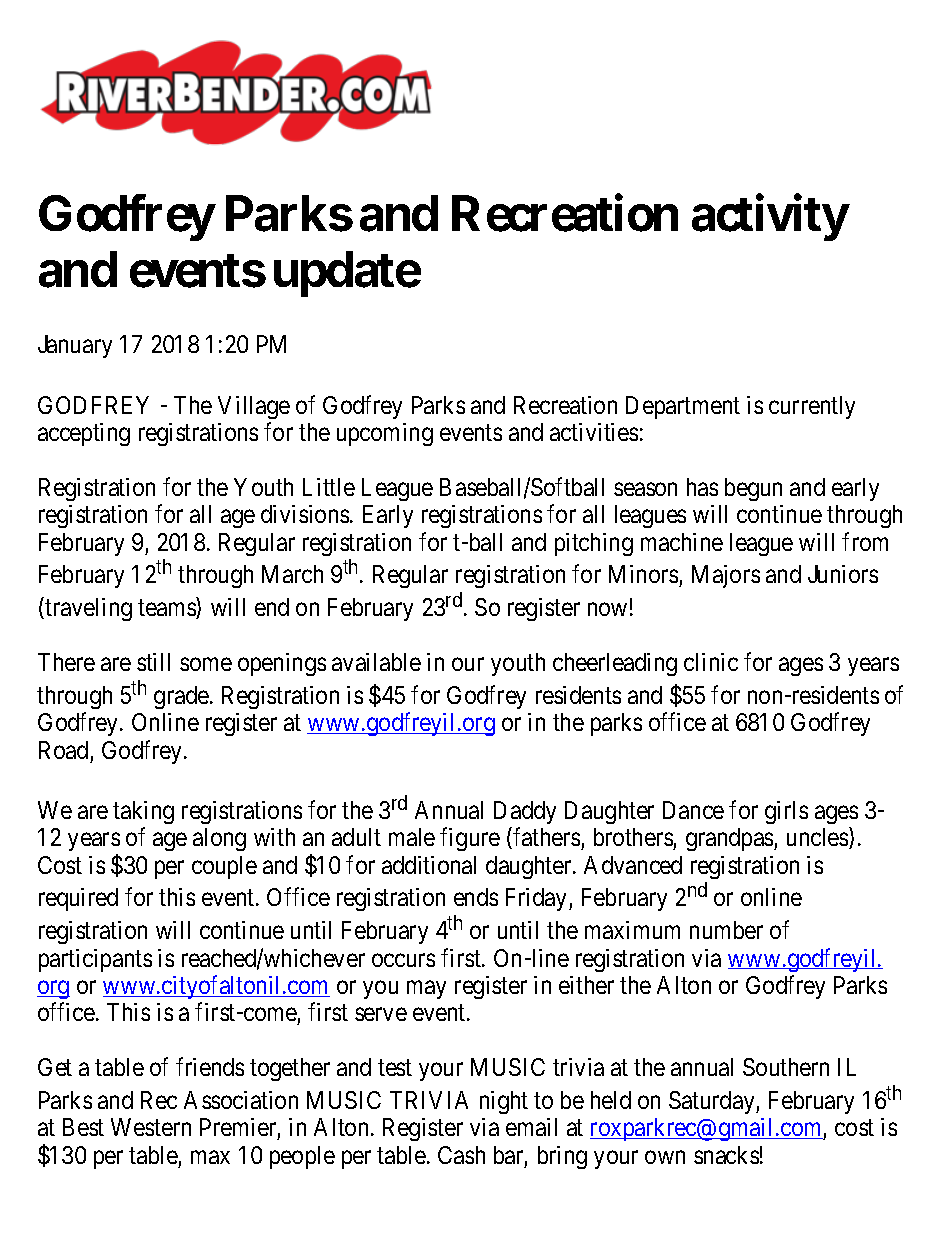 Image resolution: width=952 pixels, height=1233 pixels. What do you see at coordinates (786, 812) in the screenshot?
I see `girls` at bounding box center [786, 812].
